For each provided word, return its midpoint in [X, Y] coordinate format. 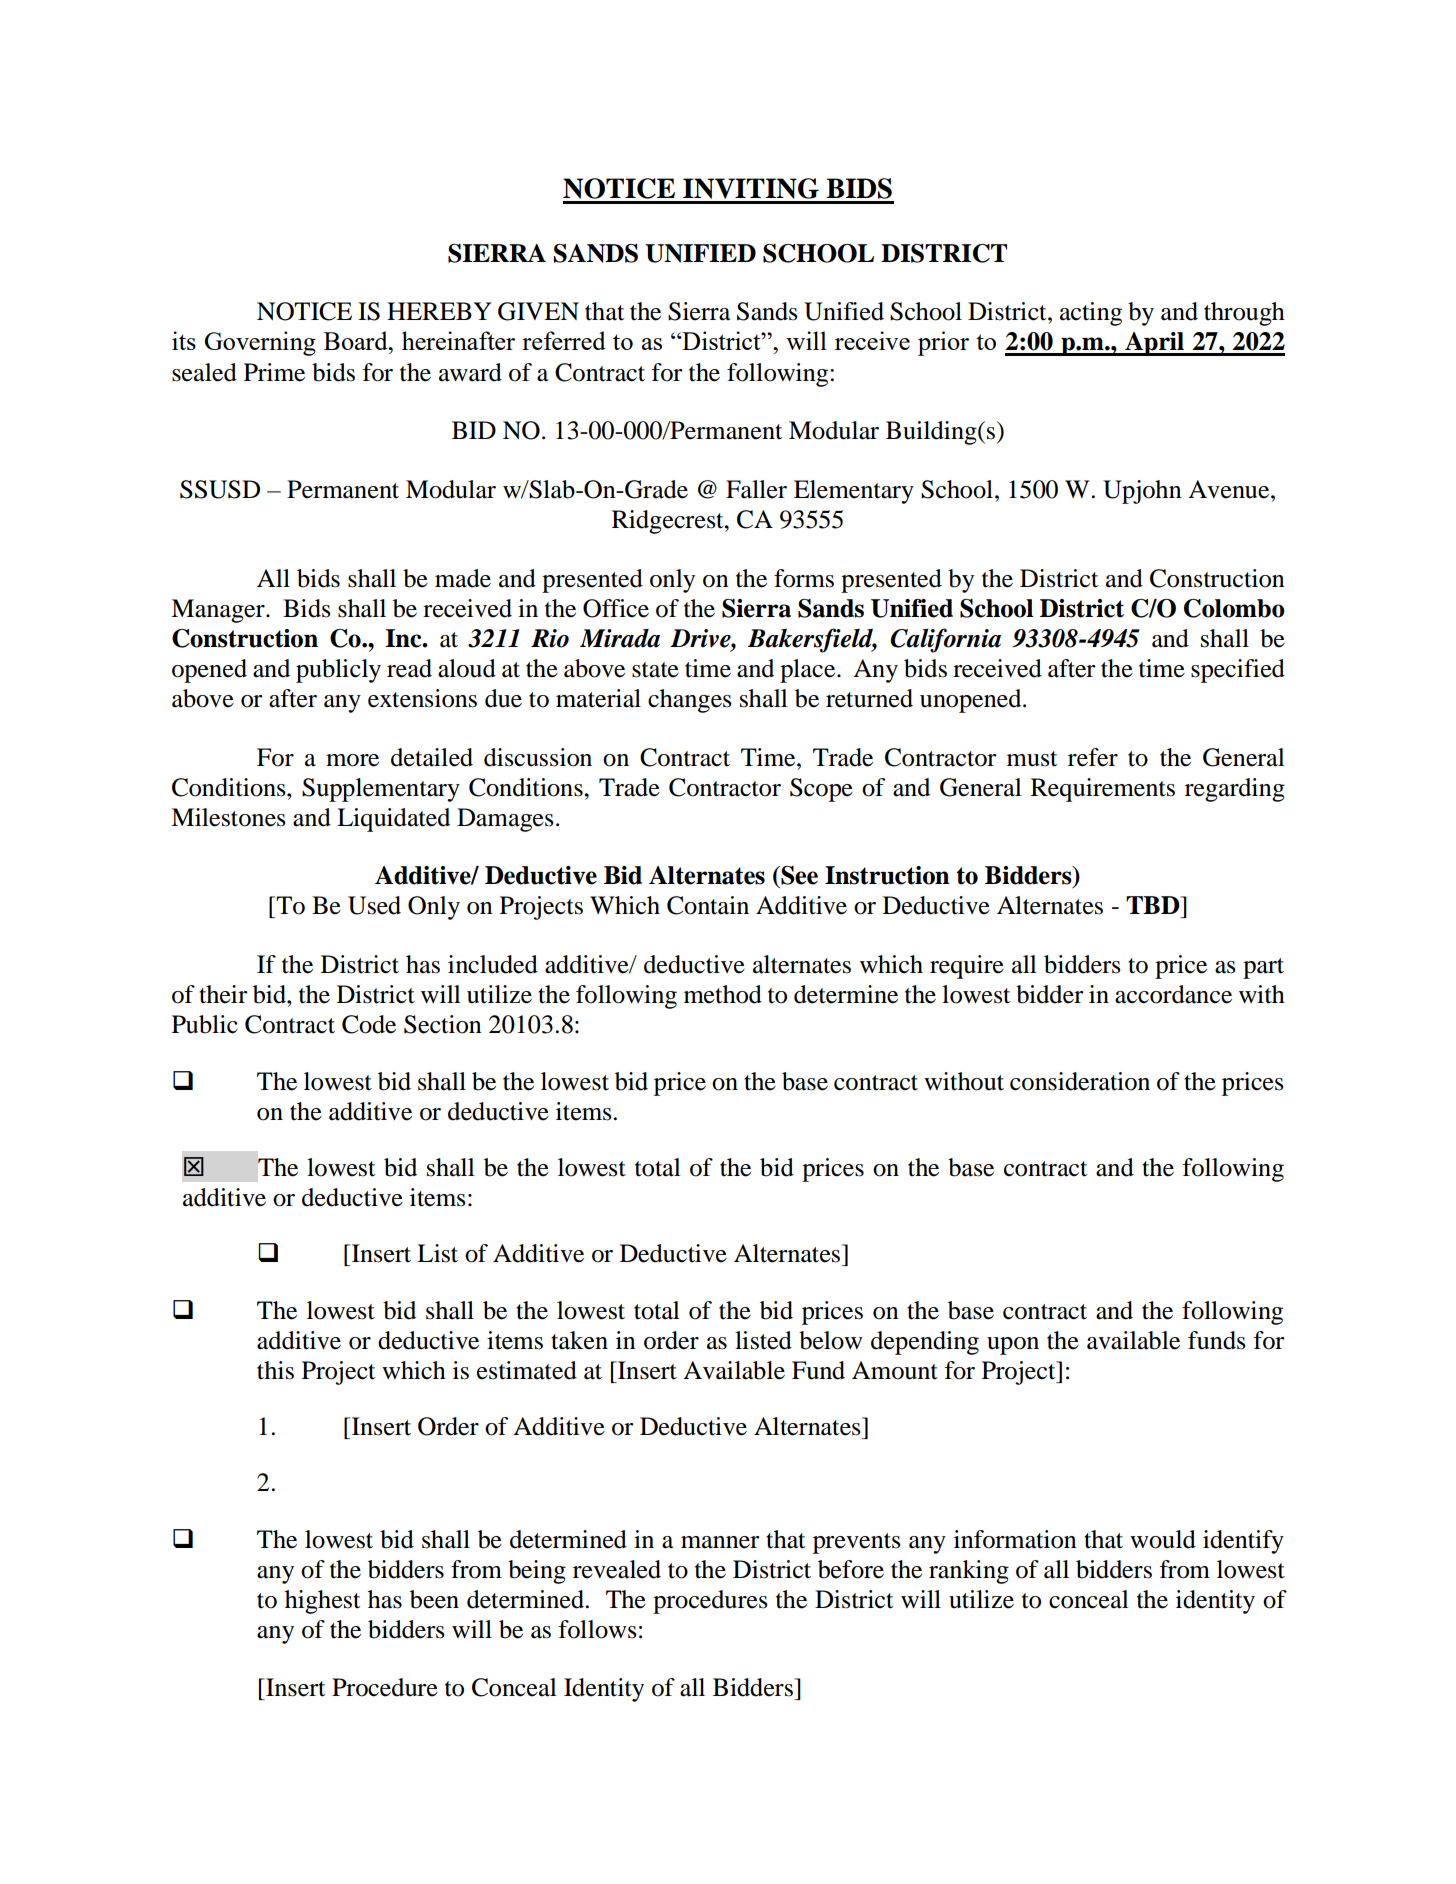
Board [357, 340]
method [723, 994]
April [1154, 344]
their [223, 994]
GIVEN [538, 311]
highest [322, 1602]
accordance [1173, 994]
